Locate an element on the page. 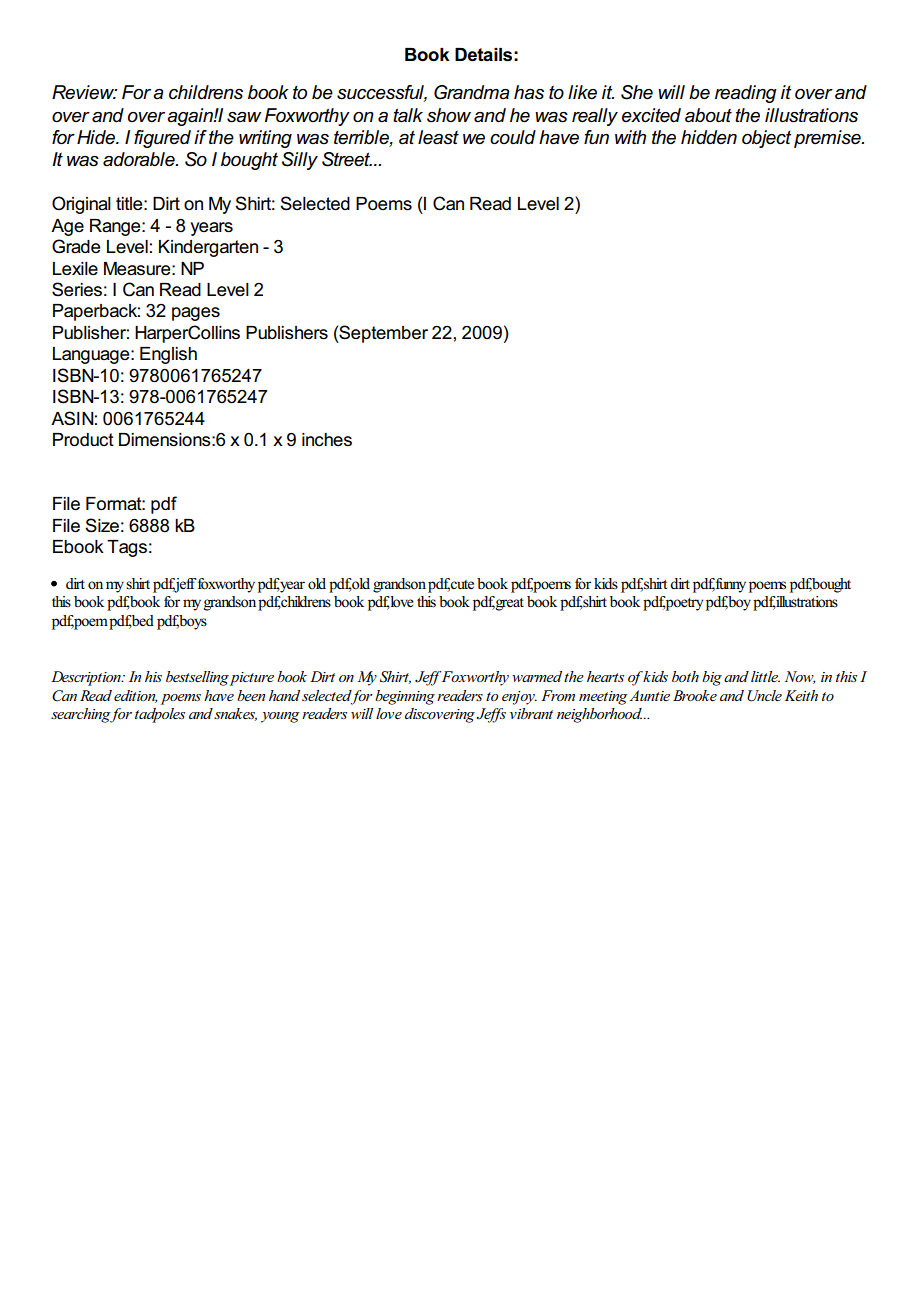  warmed is located at coordinates (537, 676).
